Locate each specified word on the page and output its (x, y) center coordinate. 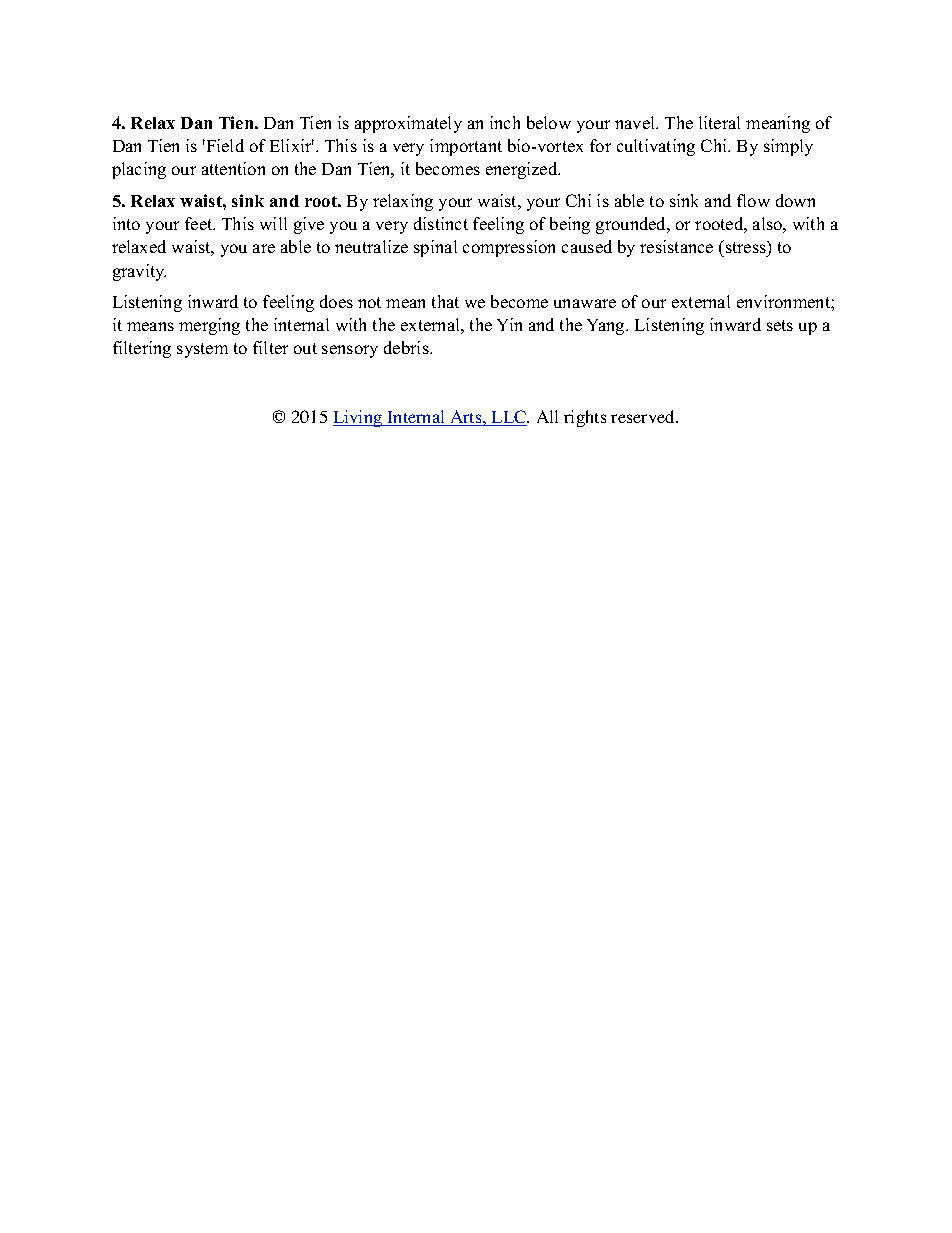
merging (209, 326)
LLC (509, 418)
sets (780, 325)
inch (505, 122)
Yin (509, 324)
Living (359, 418)
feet (200, 223)
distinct (441, 223)
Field (224, 145)
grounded (632, 225)
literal (719, 122)
